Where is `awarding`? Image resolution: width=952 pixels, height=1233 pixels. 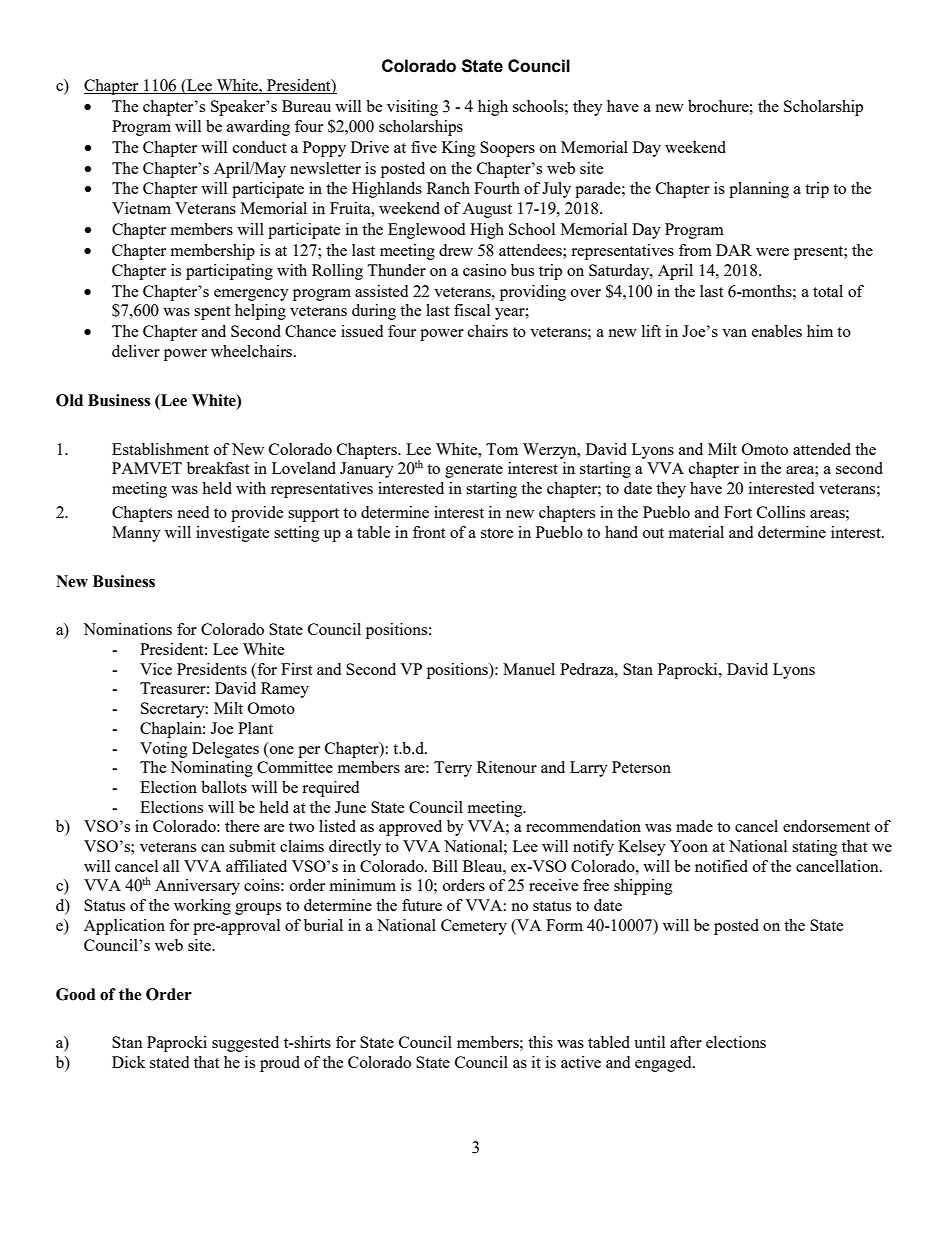 awarding is located at coordinates (258, 128).
